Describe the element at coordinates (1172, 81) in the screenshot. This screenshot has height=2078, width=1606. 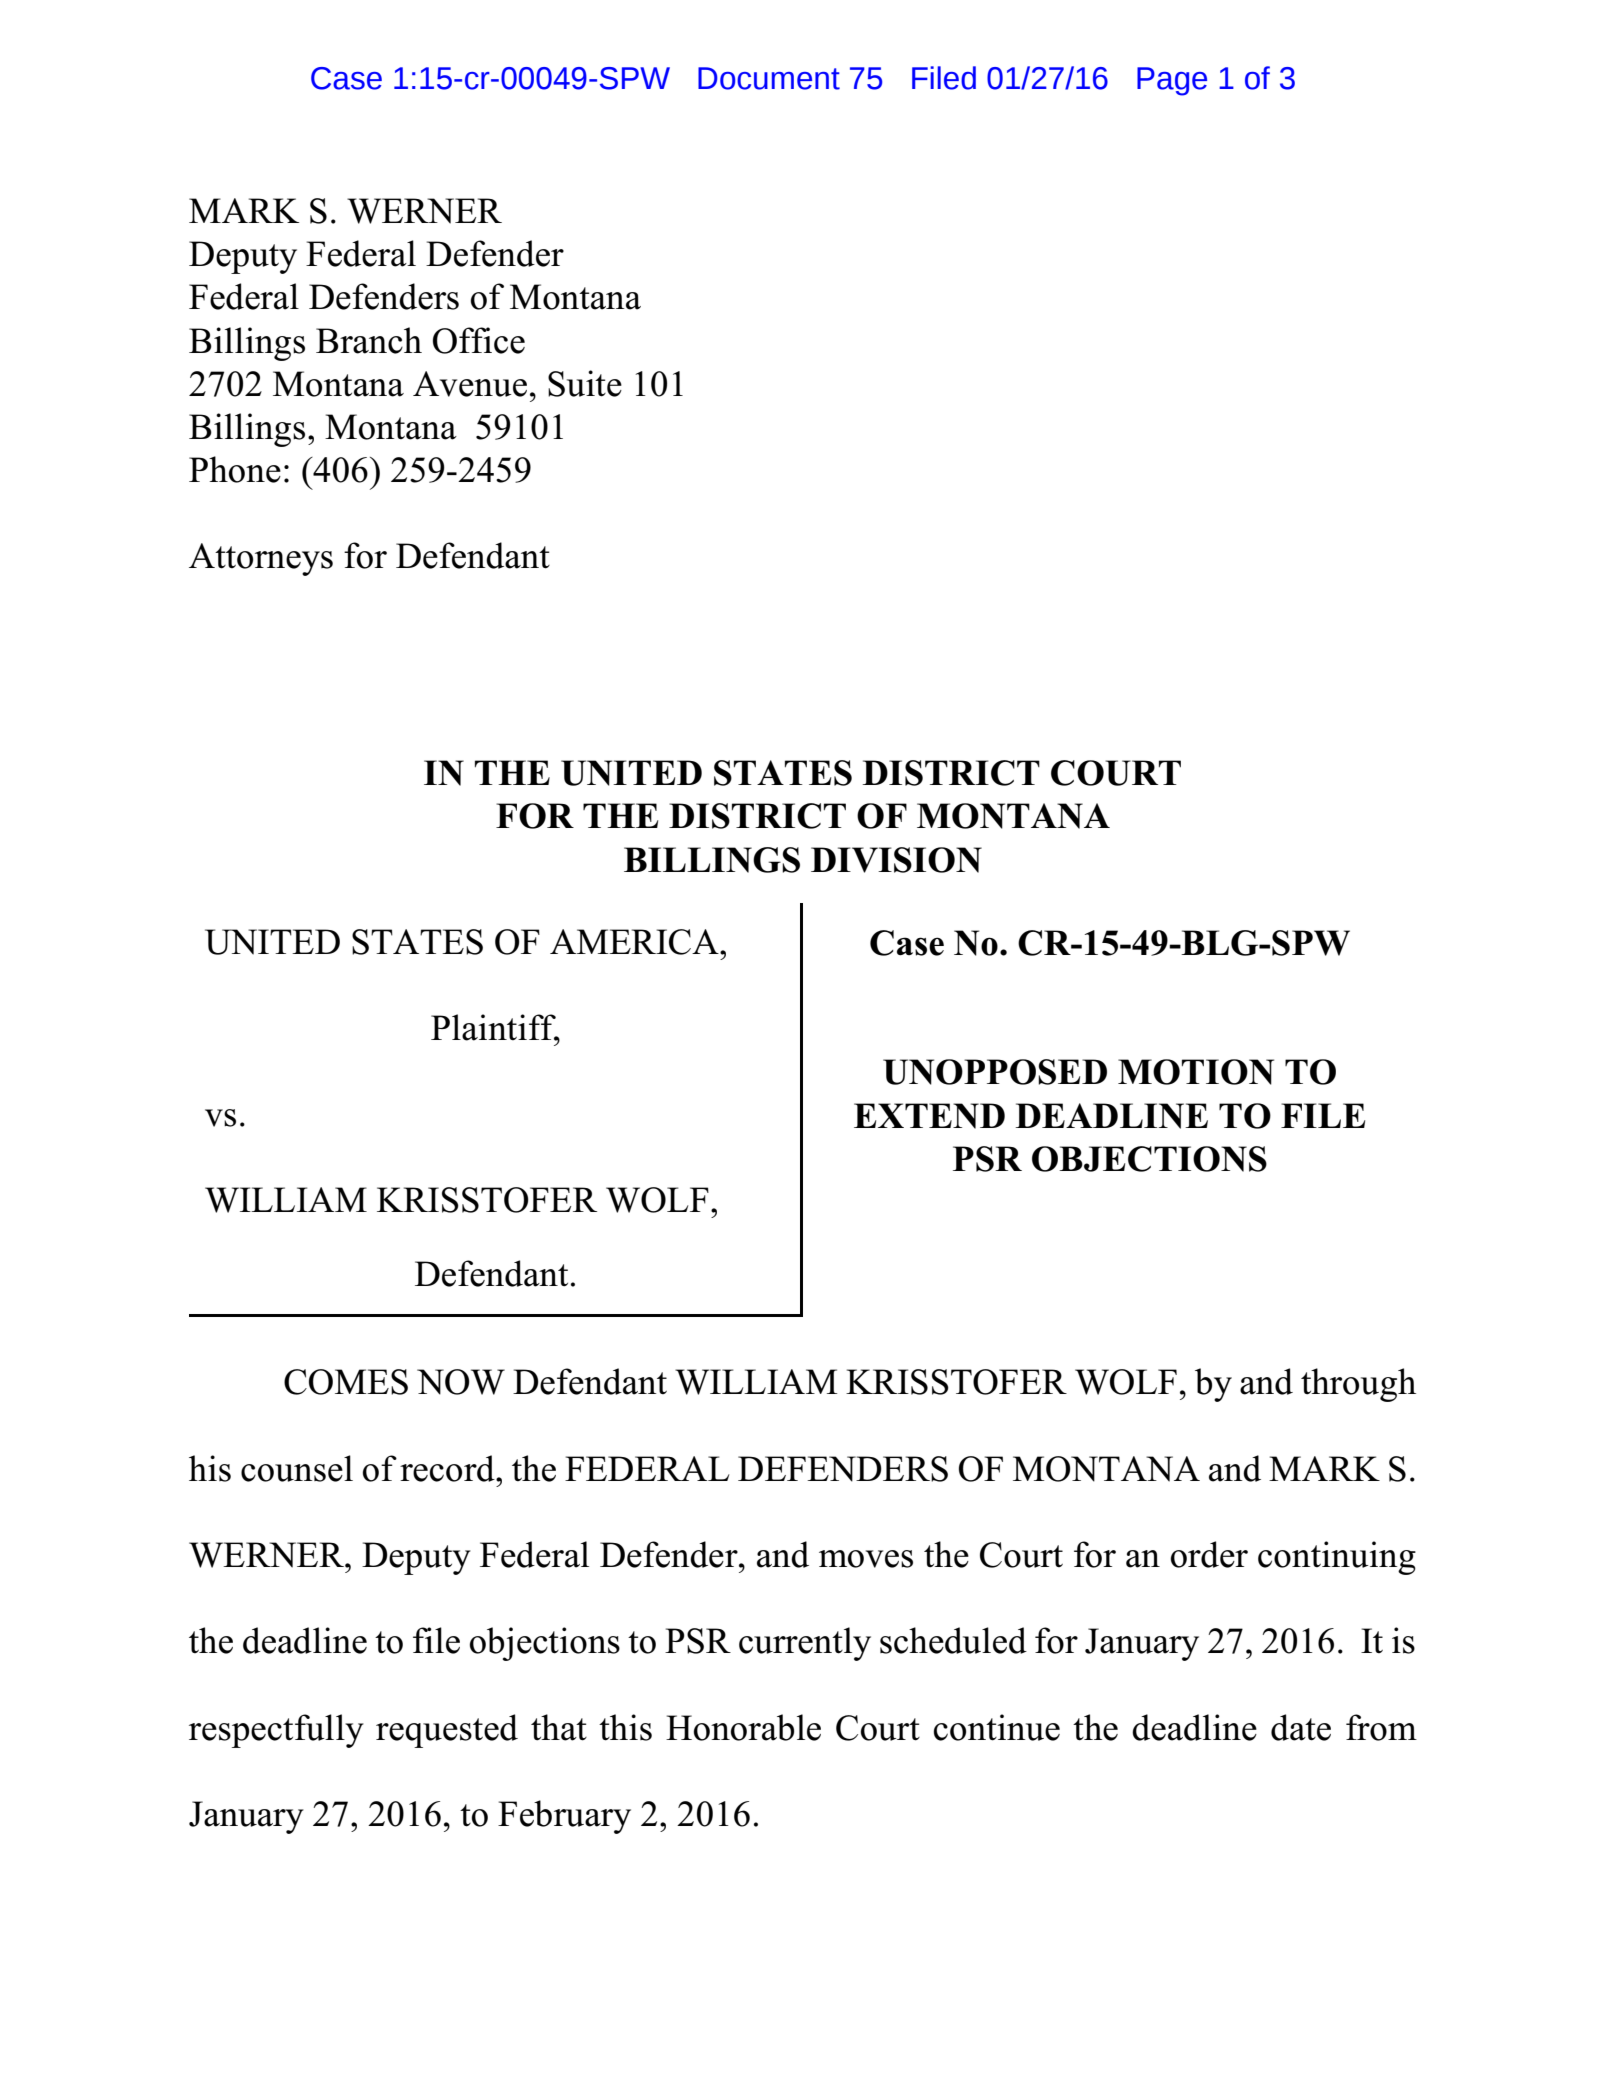
I see `Page` at that location.
